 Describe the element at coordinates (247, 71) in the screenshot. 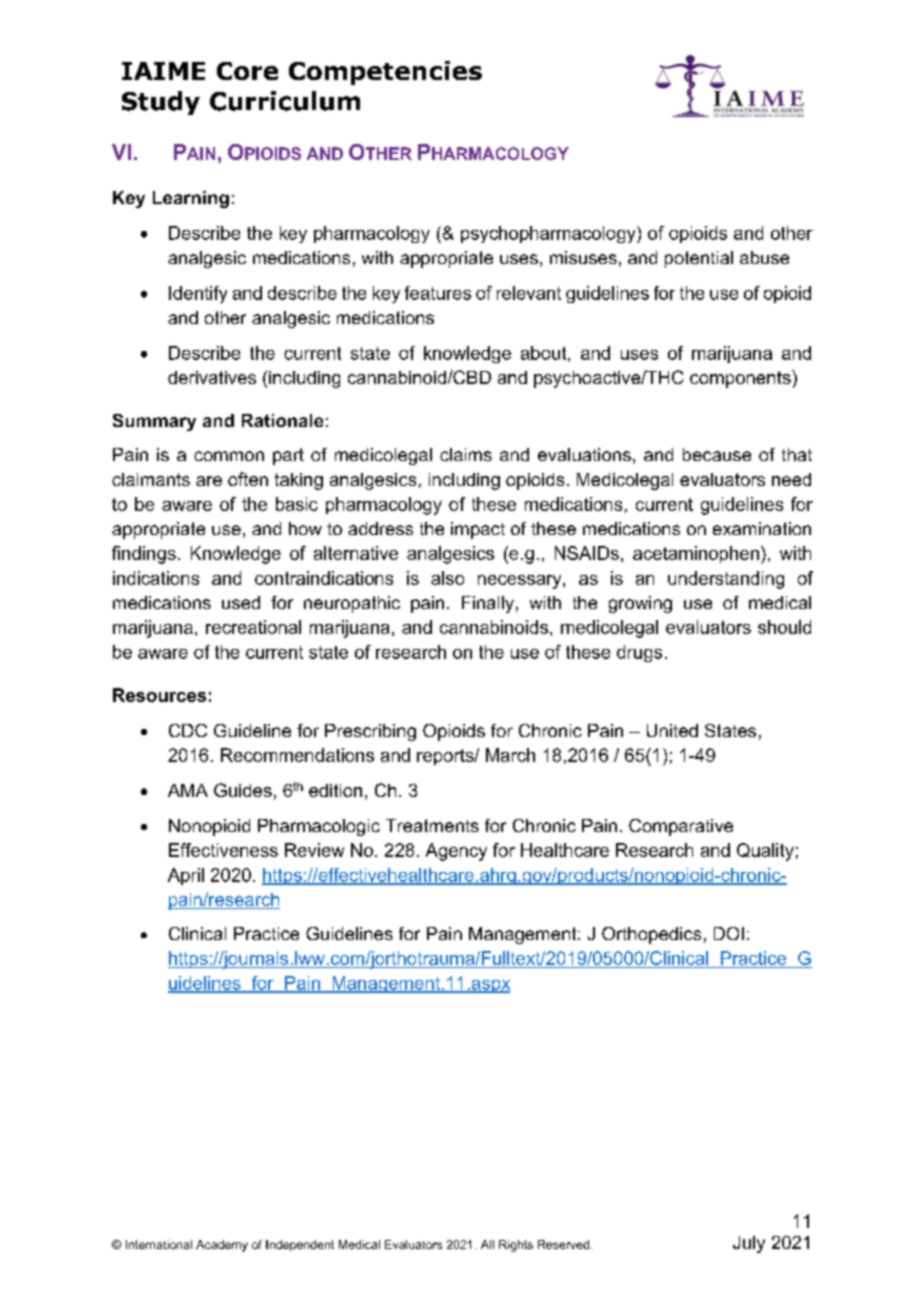

I see `Core` at that location.
